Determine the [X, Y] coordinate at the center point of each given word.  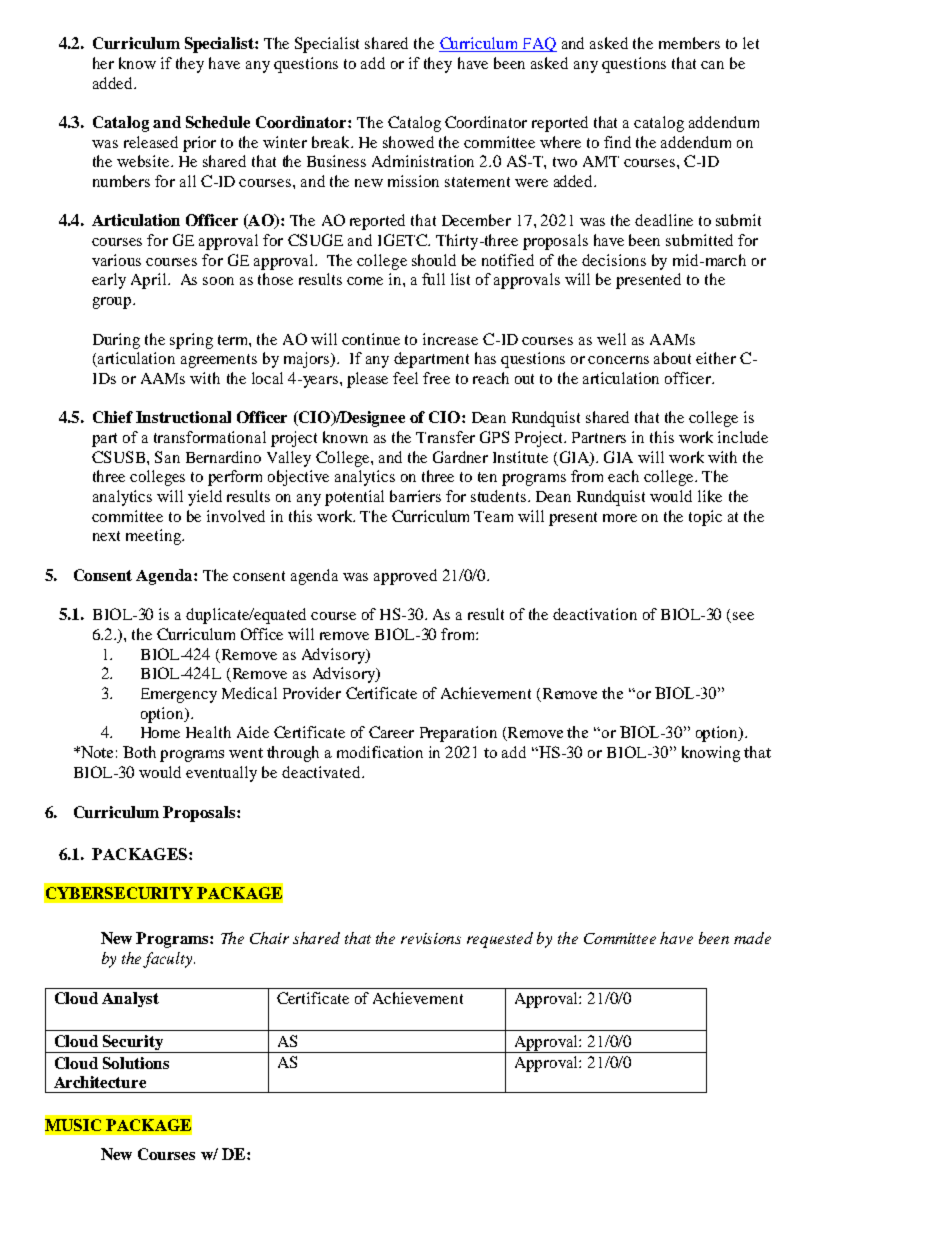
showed [408, 142]
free [436, 378]
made [752, 938]
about [672, 358]
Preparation [458, 734]
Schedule [218, 122]
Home [160, 732]
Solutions [136, 1063]
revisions [431, 938]
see [743, 616]
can [712, 65]
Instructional [183, 417]
